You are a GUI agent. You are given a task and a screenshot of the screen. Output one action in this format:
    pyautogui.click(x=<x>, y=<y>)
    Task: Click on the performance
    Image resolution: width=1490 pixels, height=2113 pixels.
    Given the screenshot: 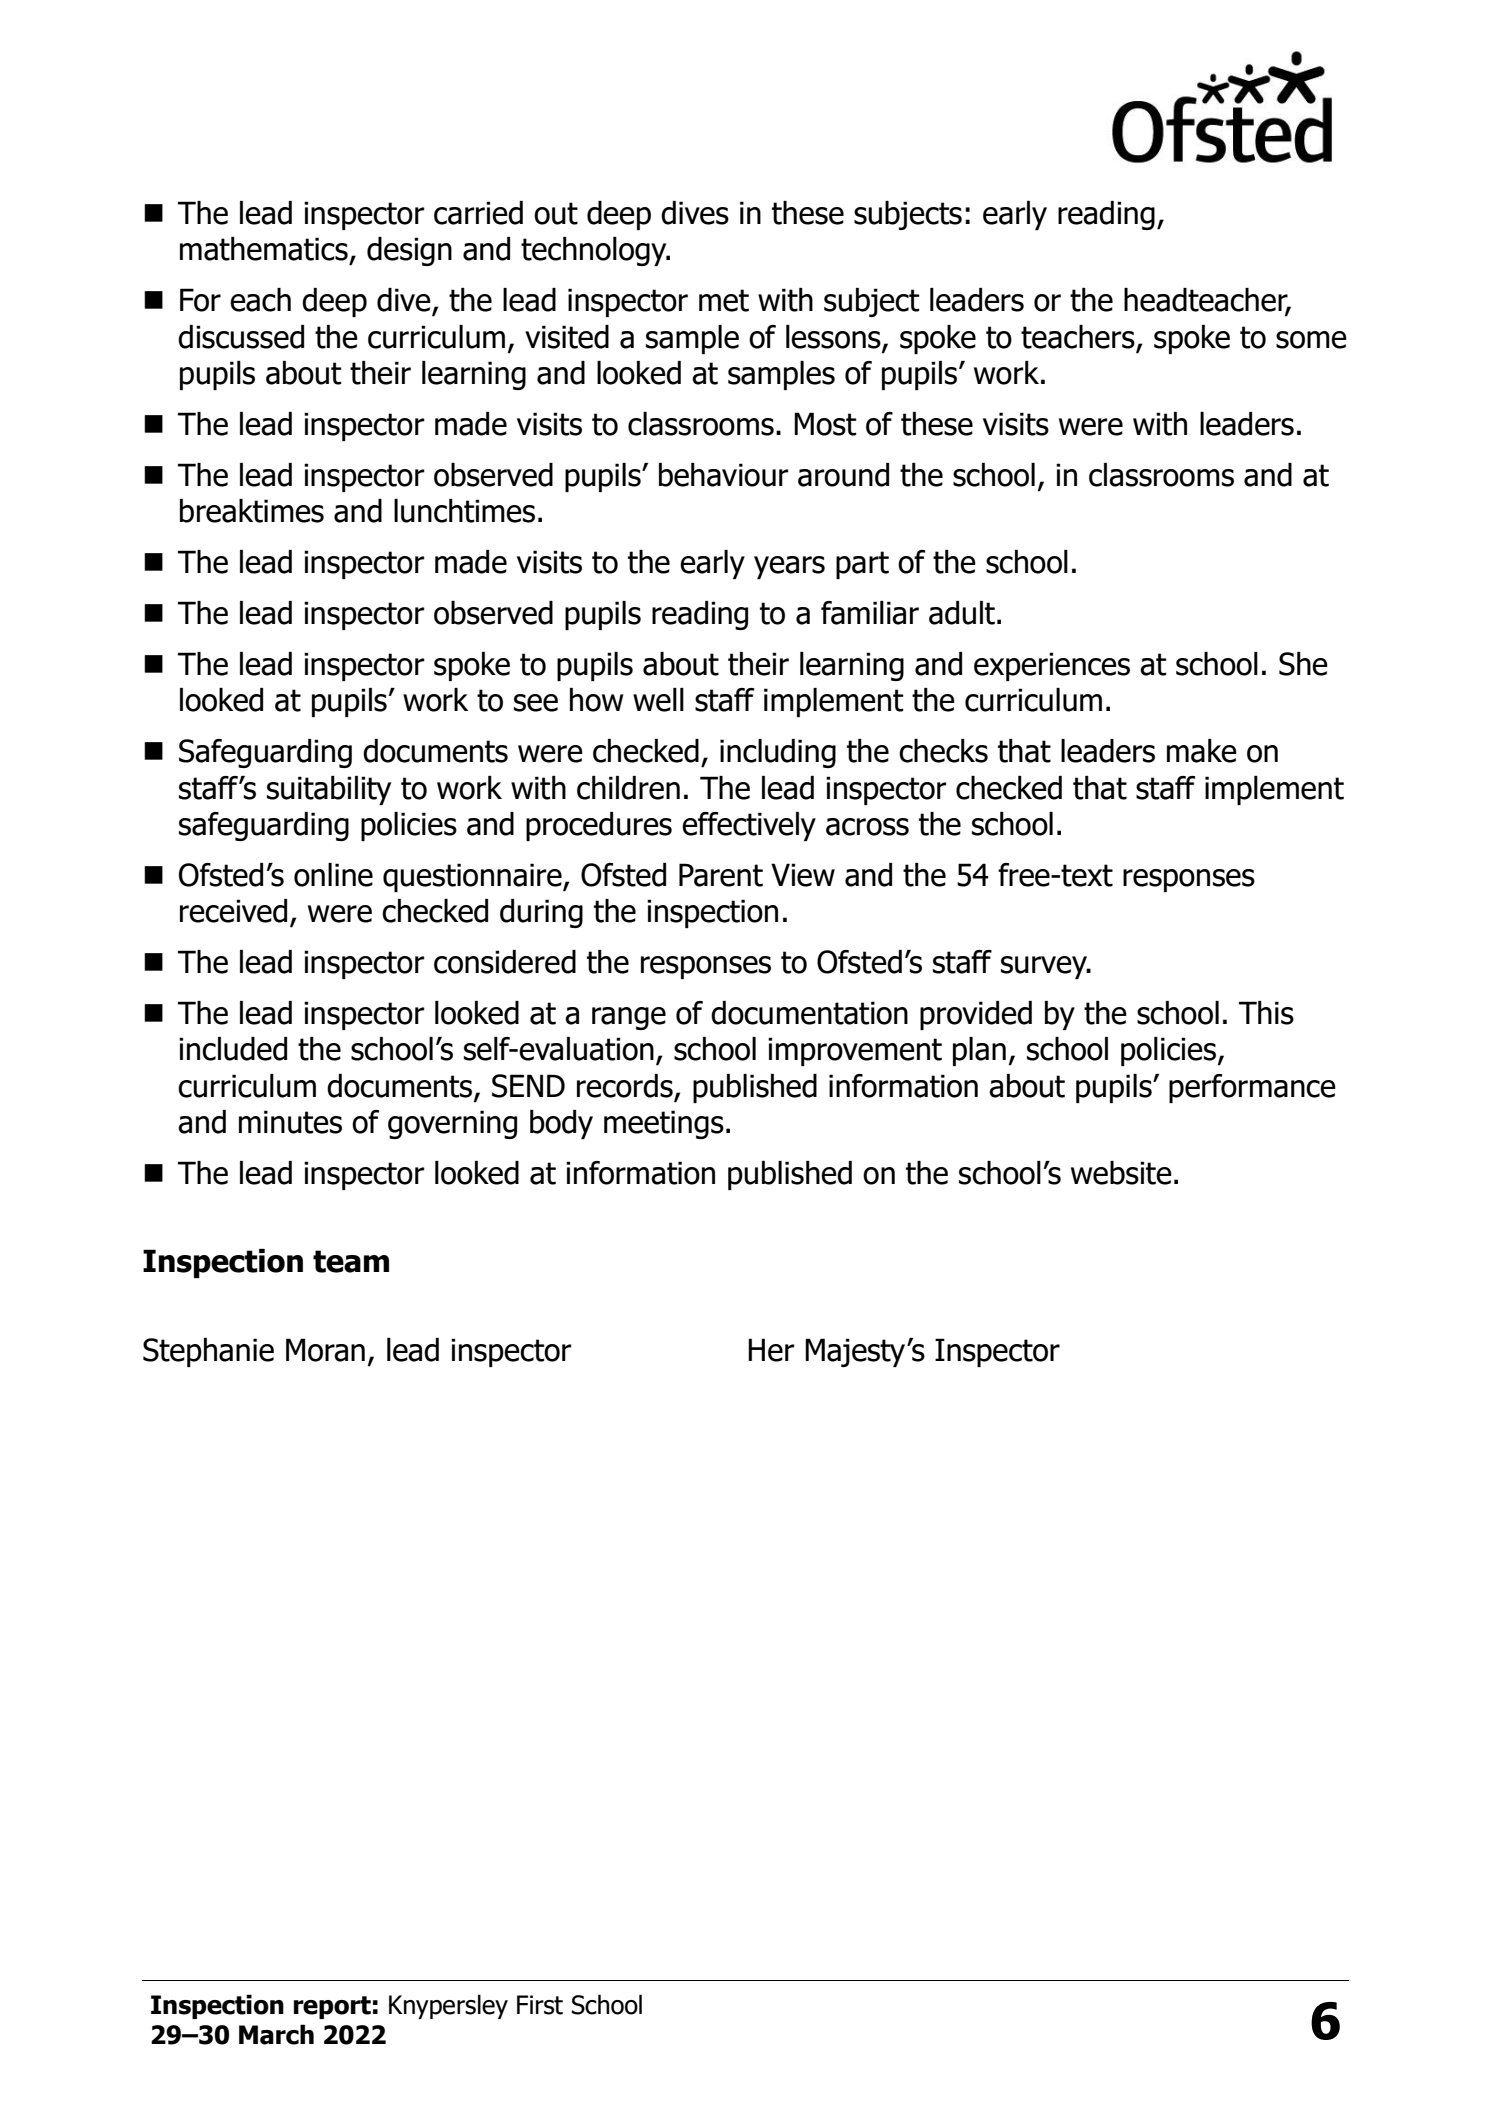 What is the action you would take?
    pyautogui.click(x=1252, y=1088)
